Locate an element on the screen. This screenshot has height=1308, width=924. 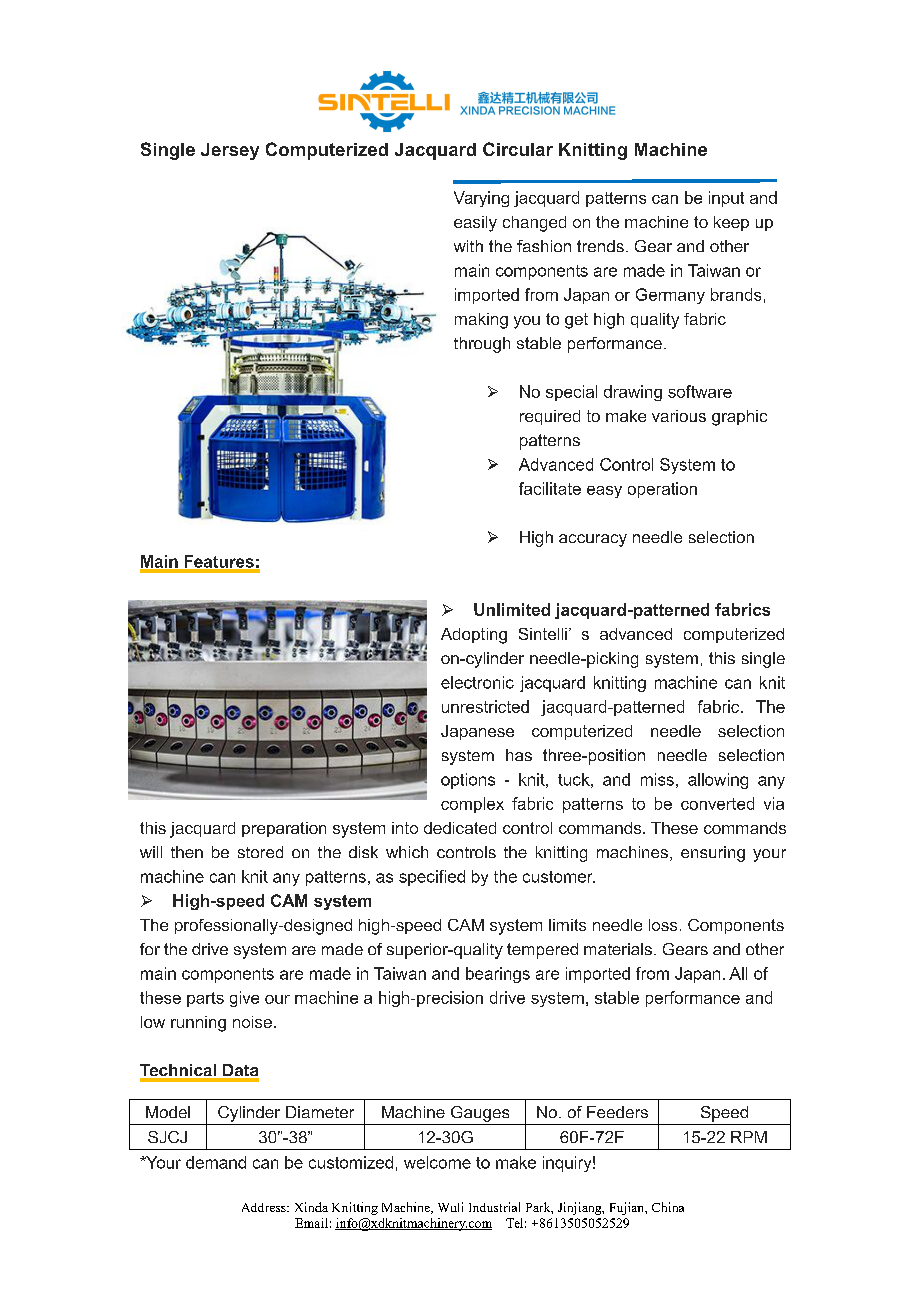
welcome is located at coordinates (437, 1162).
